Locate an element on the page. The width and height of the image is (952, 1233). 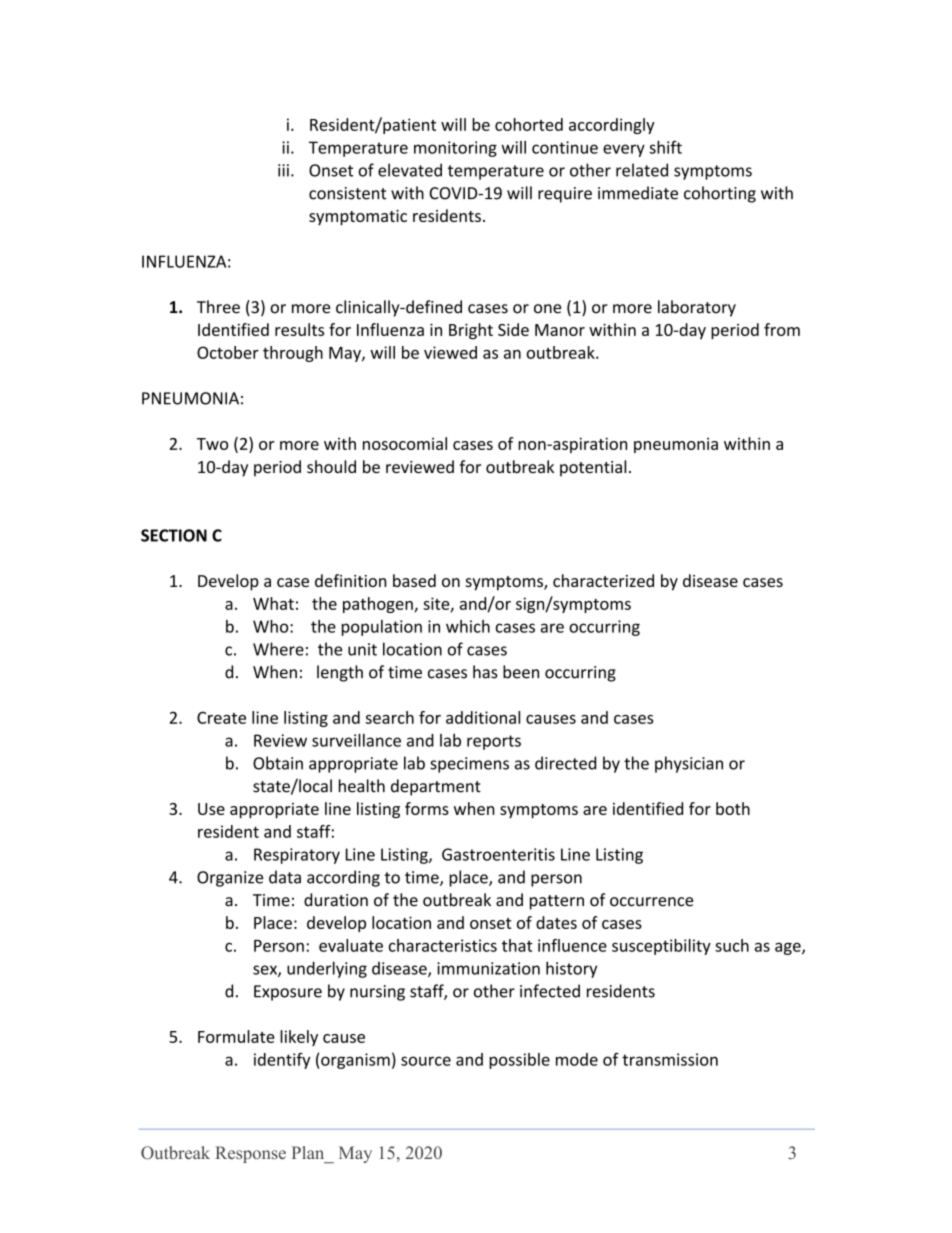
Organize is located at coordinates (230, 879).
